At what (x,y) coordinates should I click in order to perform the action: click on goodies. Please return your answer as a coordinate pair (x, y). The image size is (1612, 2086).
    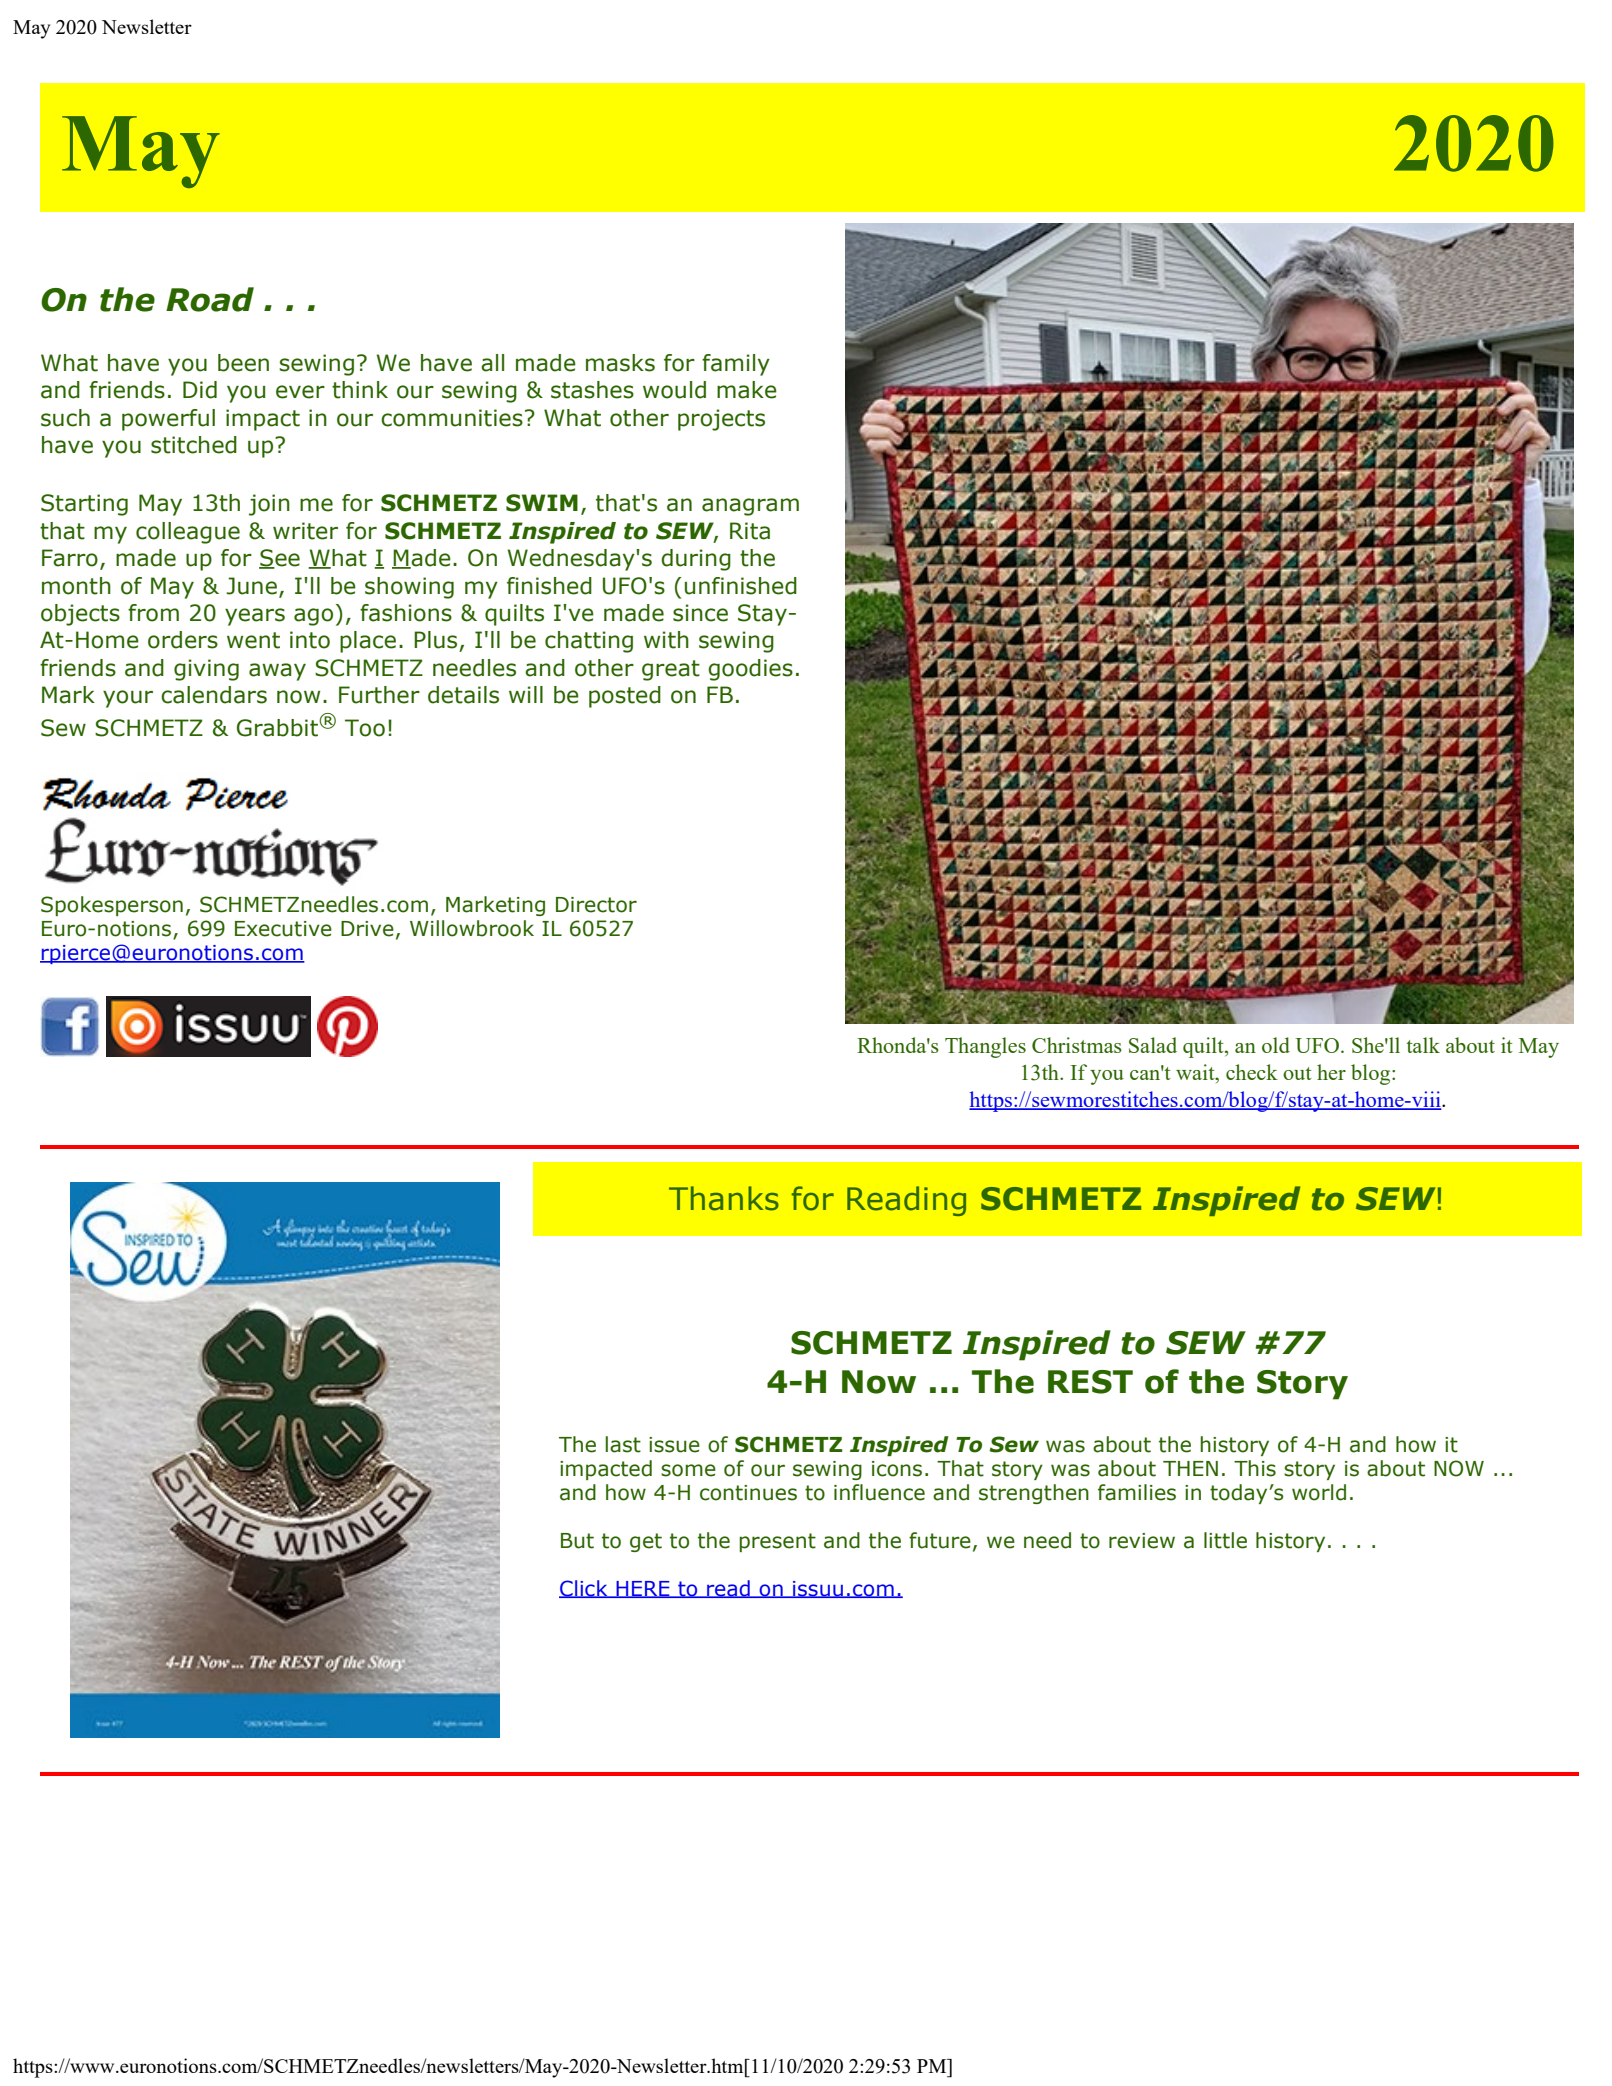
    Looking at the image, I should click on (750, 670).
